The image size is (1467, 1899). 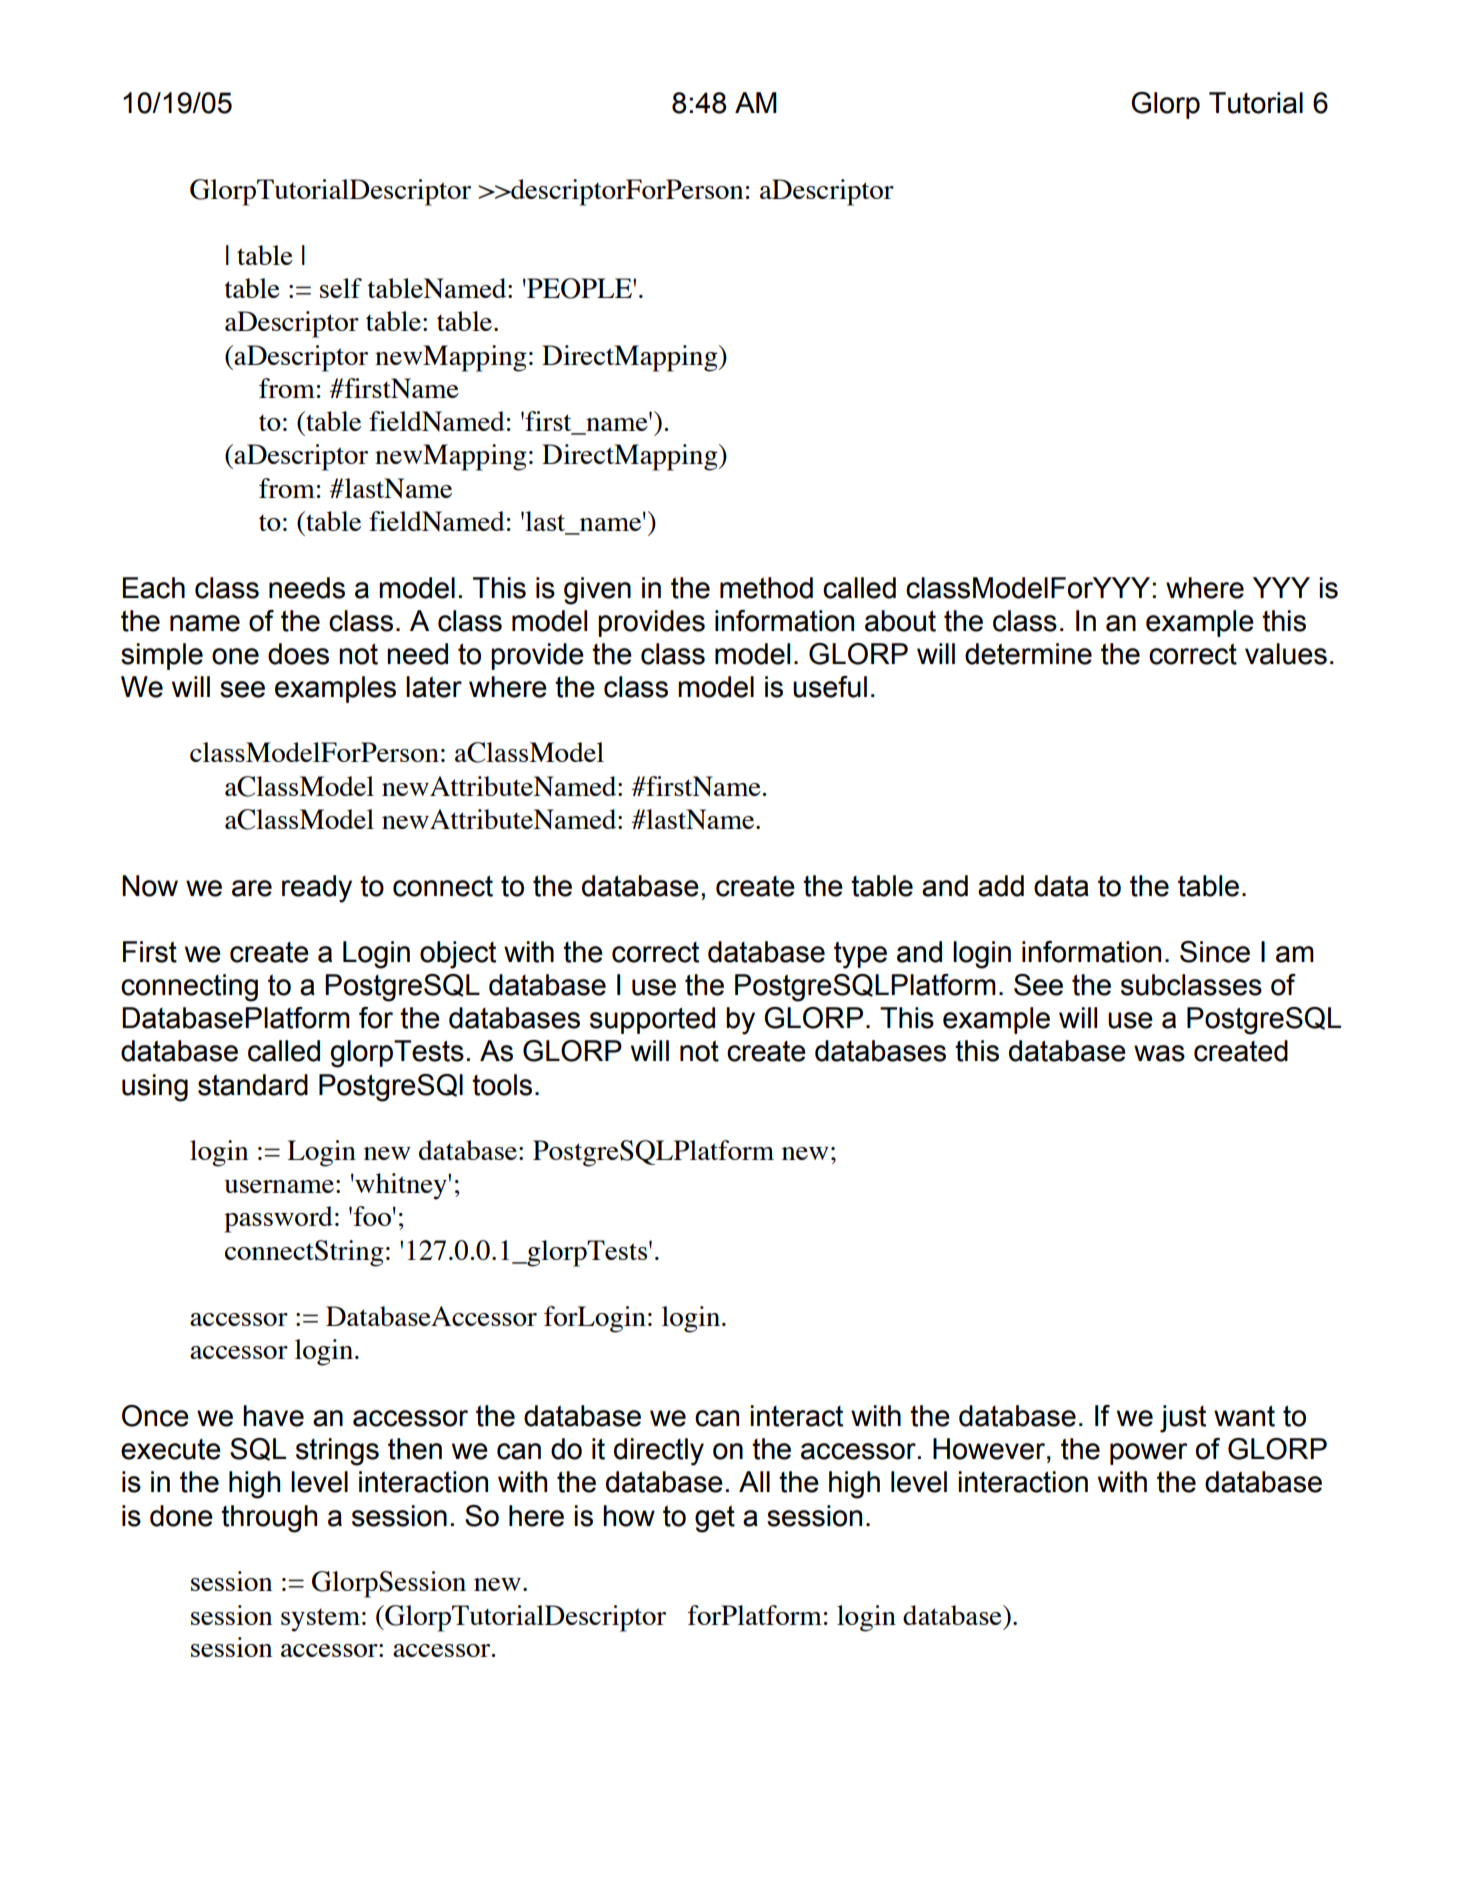 I want to click on does, so click(x=298, y=654).
